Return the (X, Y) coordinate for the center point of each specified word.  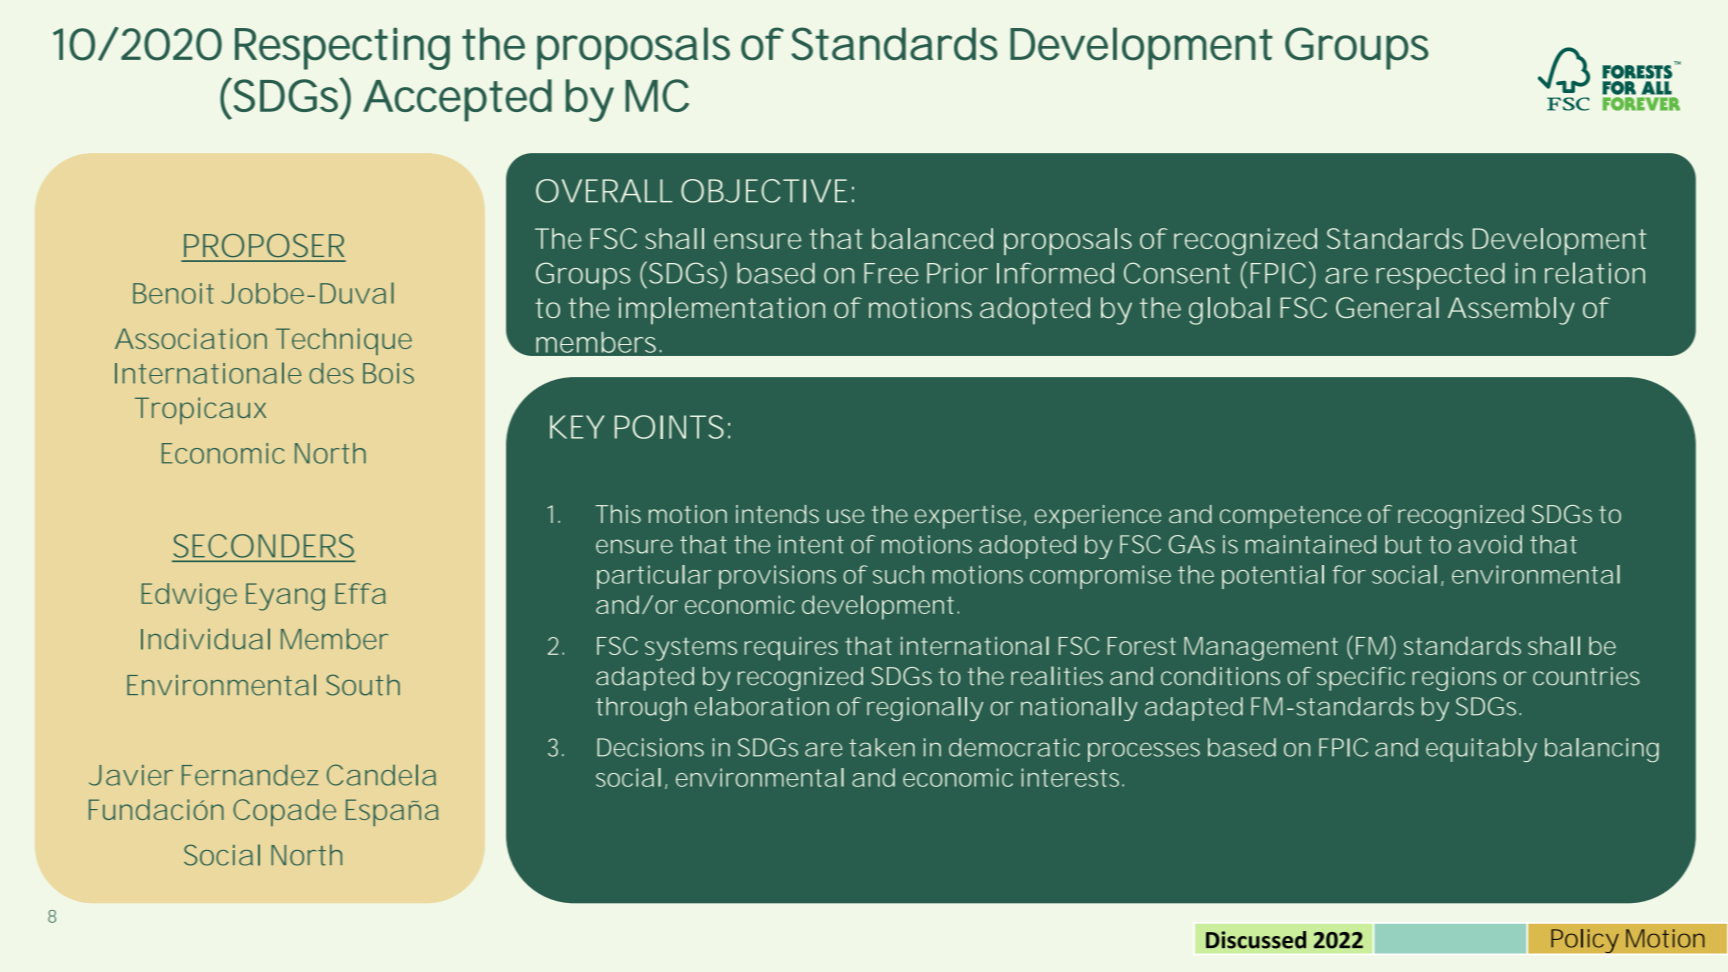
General (1387, 307)
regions (1454, 679)
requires (791, 648)
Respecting (342, 48)
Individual (205, 639)
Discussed (1256, 940)
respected (1440, 276)
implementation (722, 311)
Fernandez (250, 775)
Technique (344, 341)
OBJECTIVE (764, 191)
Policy (1585, 942)
